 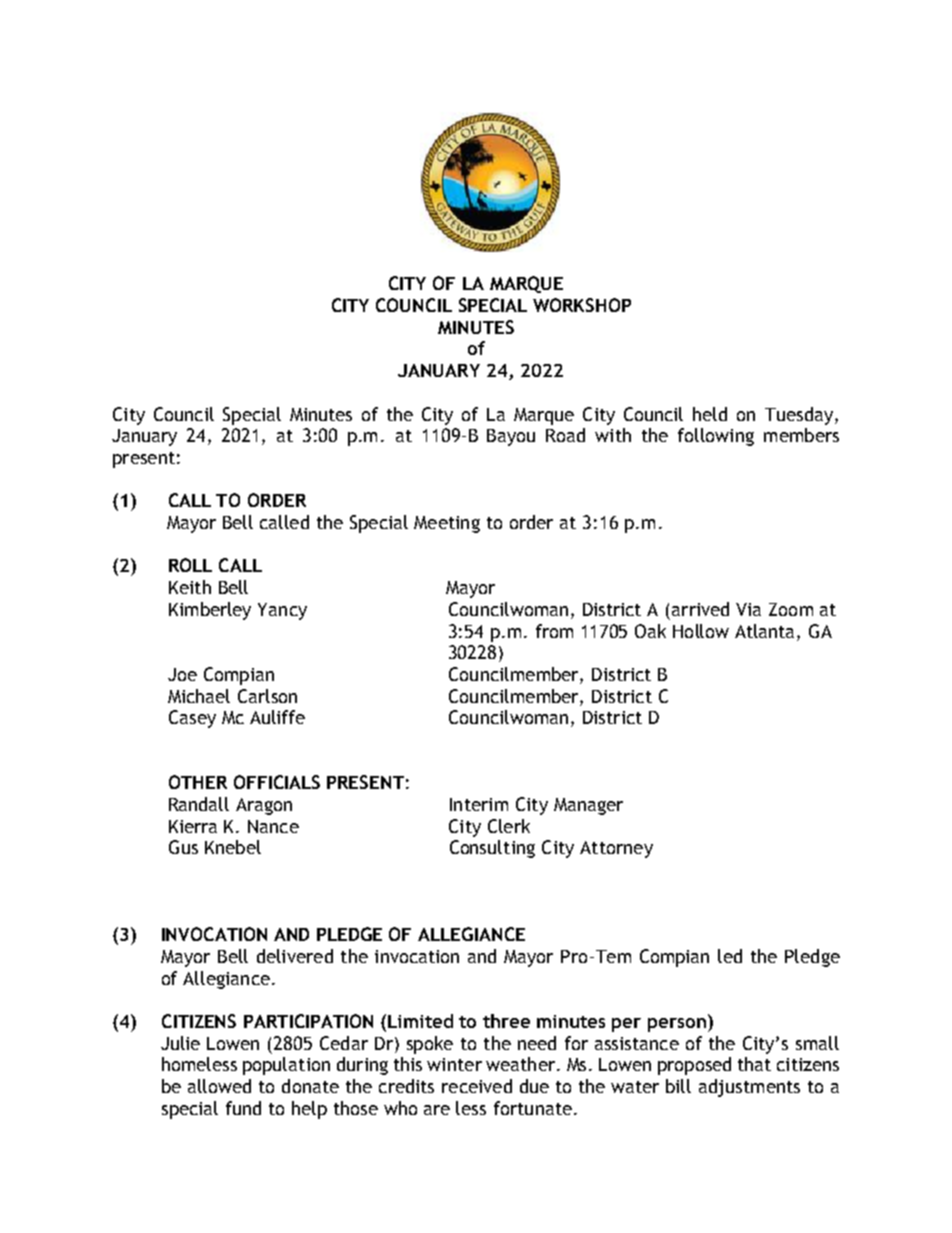 What do you see at coordinates (219, 1086) in the document?
I see `allowed` at bounding box center [219, 1086].
